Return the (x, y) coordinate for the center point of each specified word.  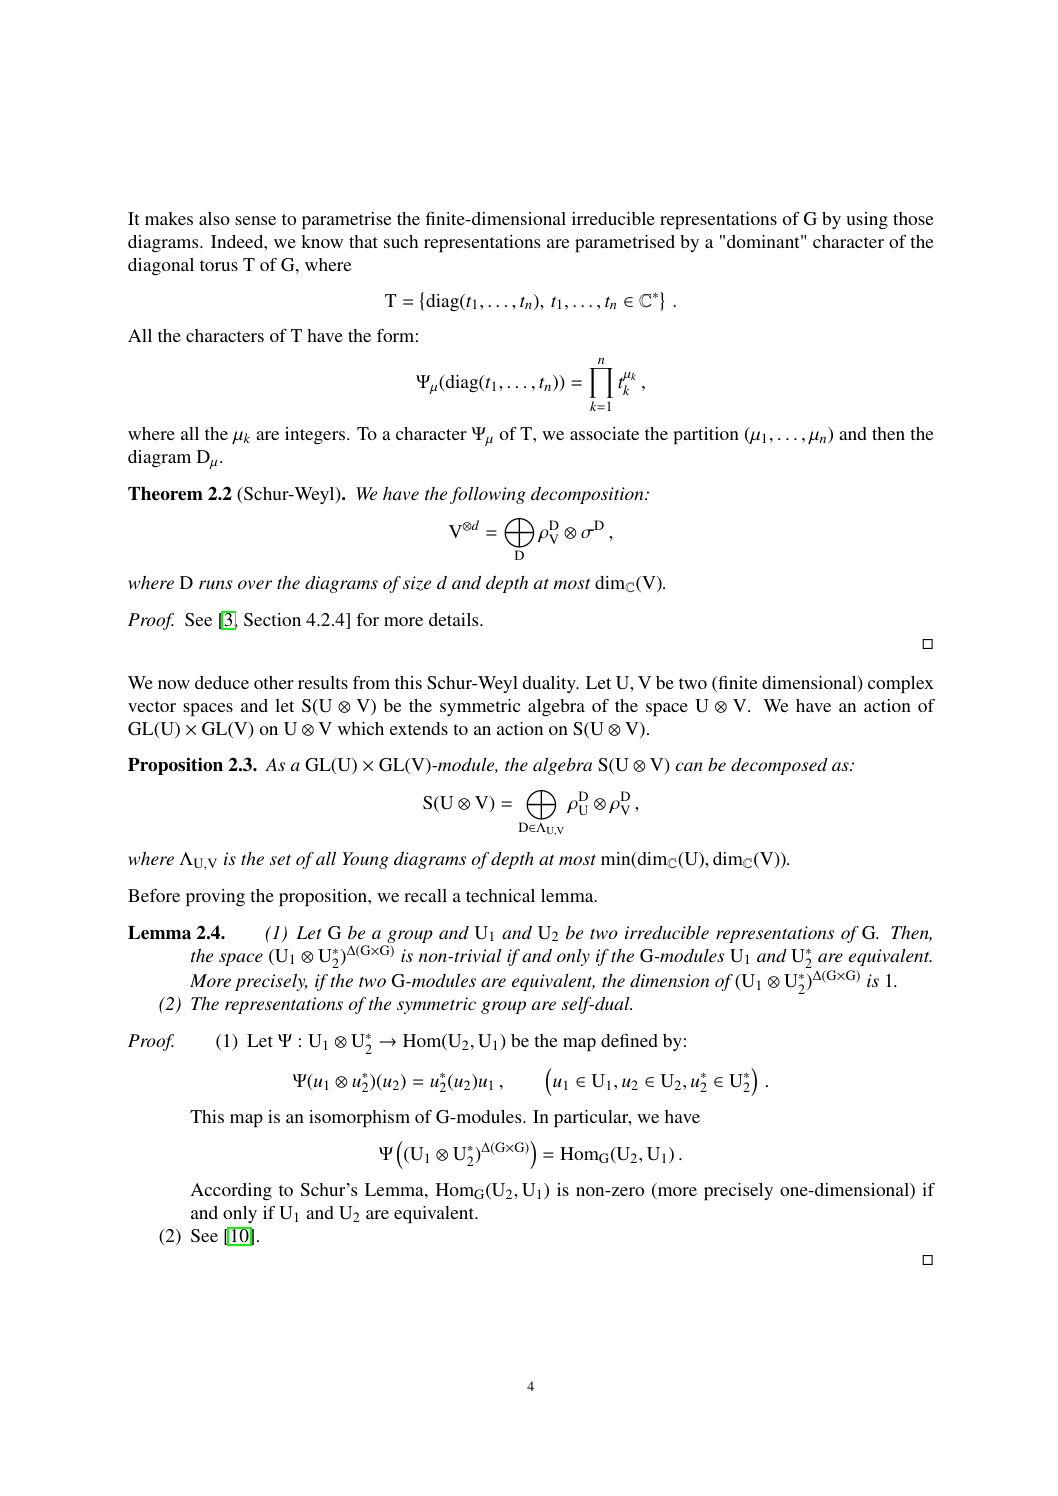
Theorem (165, 494)
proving (215, 898)
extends (419, 728)
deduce (222, 682)
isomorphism (359, 1119)
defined (629, 1040)
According (231, 1191)
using (867, 220)
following (488, 495)
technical (500, 895)
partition (706, 436)
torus (219, 265)
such (401, 241)
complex (901, 685)
